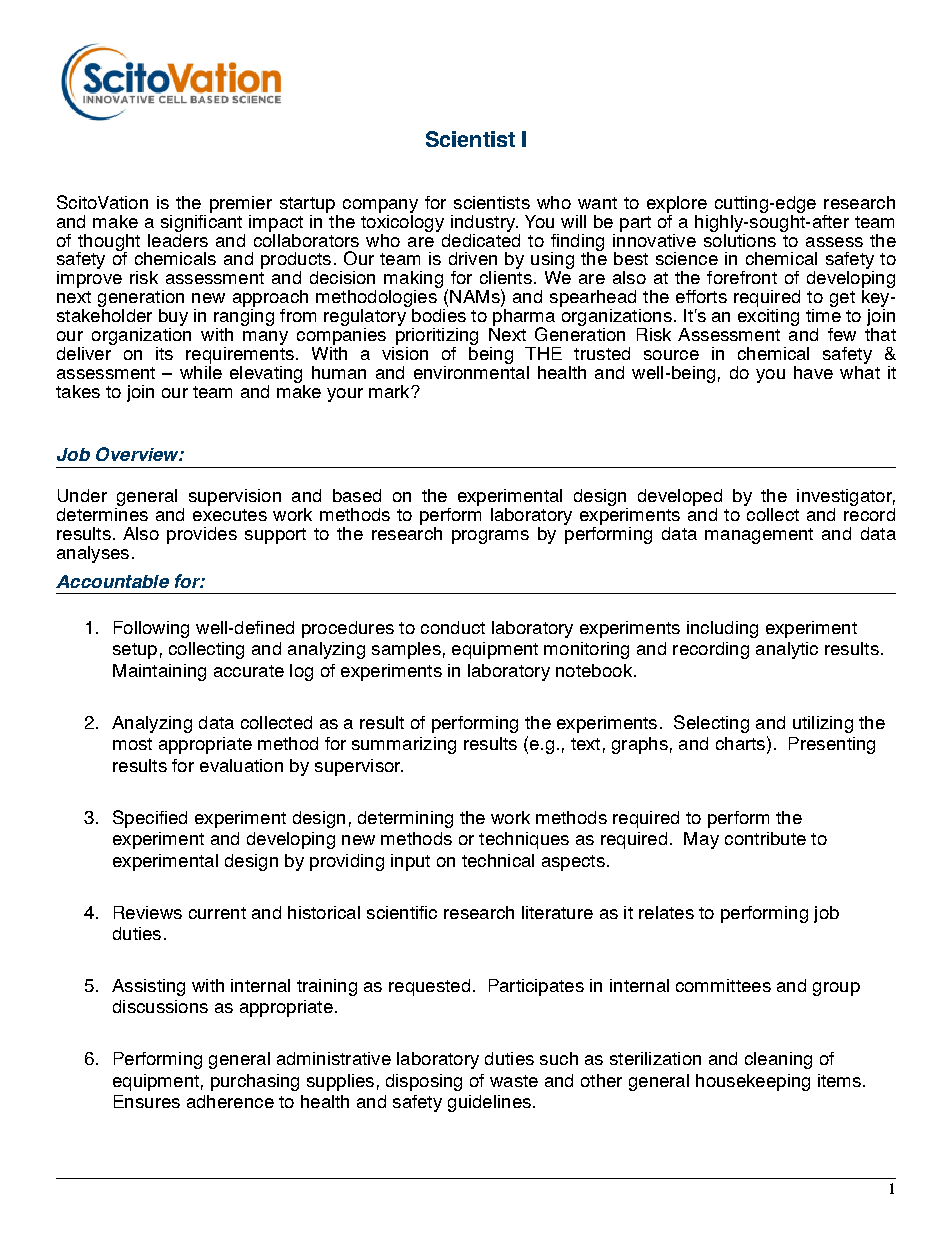  I want to click on while, so click(201, 371).
